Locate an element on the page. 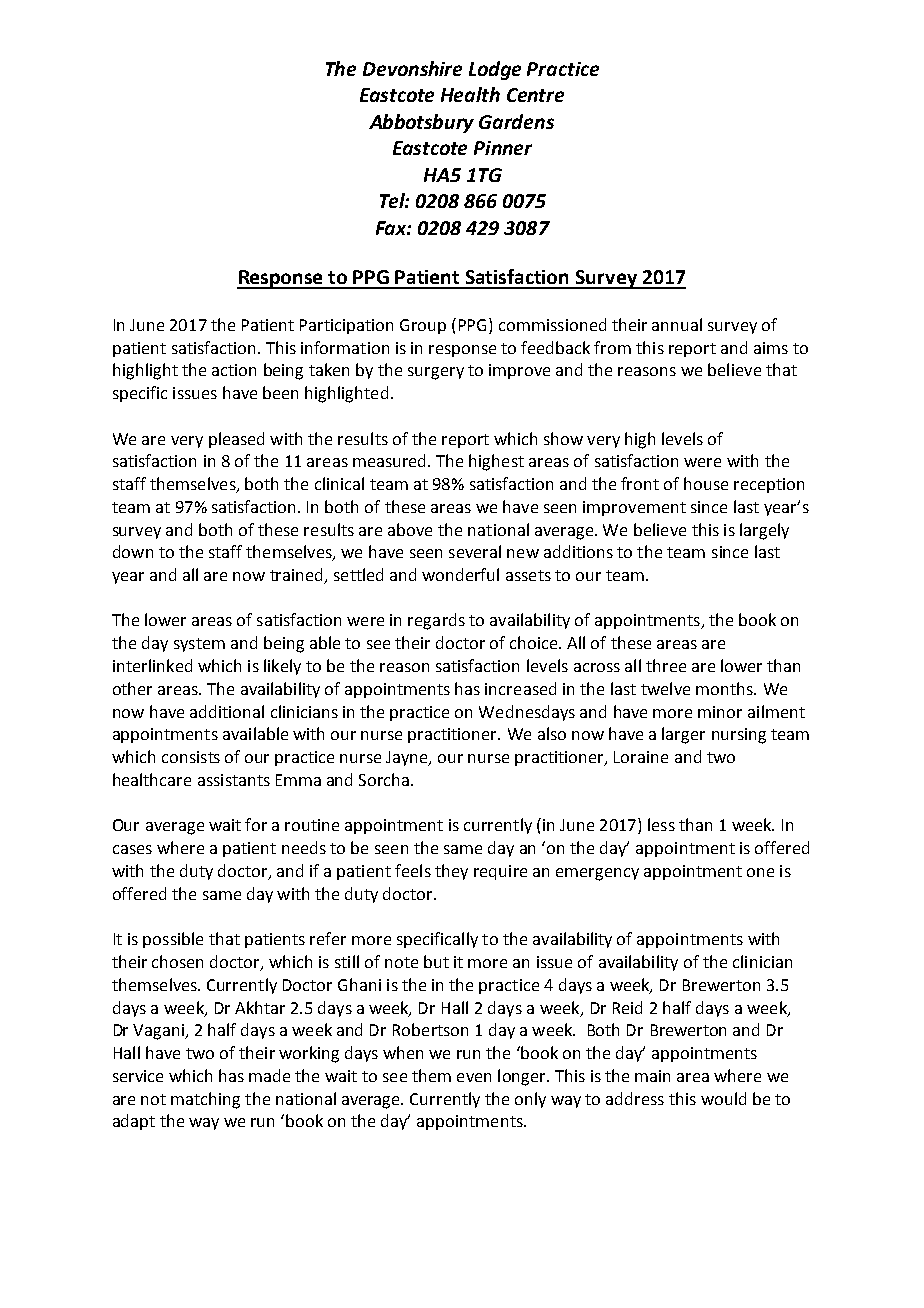 Image resolution: width=924 pixels, height=1308 pixels. Devonshire is located at coordinates (412, 68).
